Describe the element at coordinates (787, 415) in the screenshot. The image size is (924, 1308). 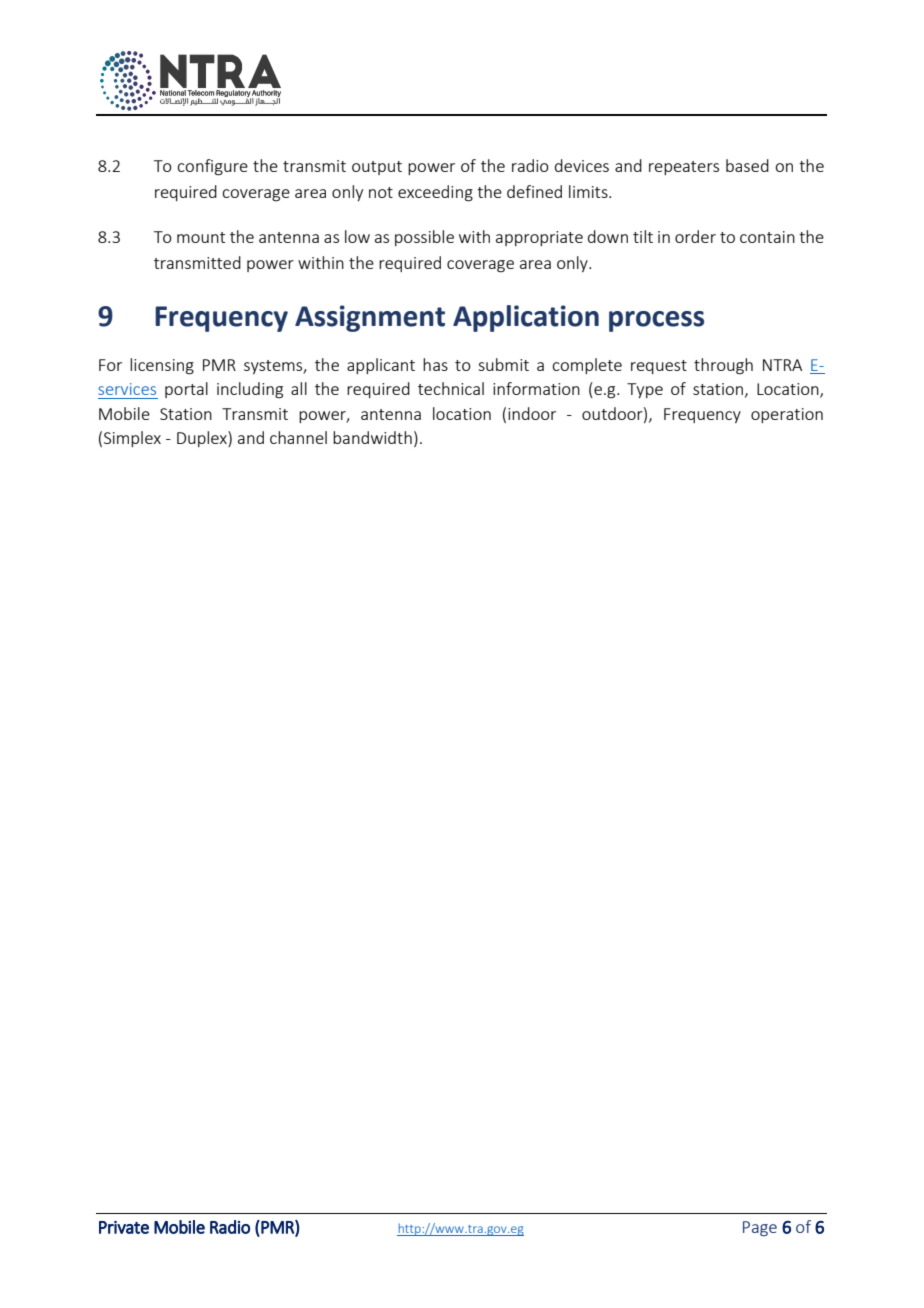
I see `operation` at that location.
